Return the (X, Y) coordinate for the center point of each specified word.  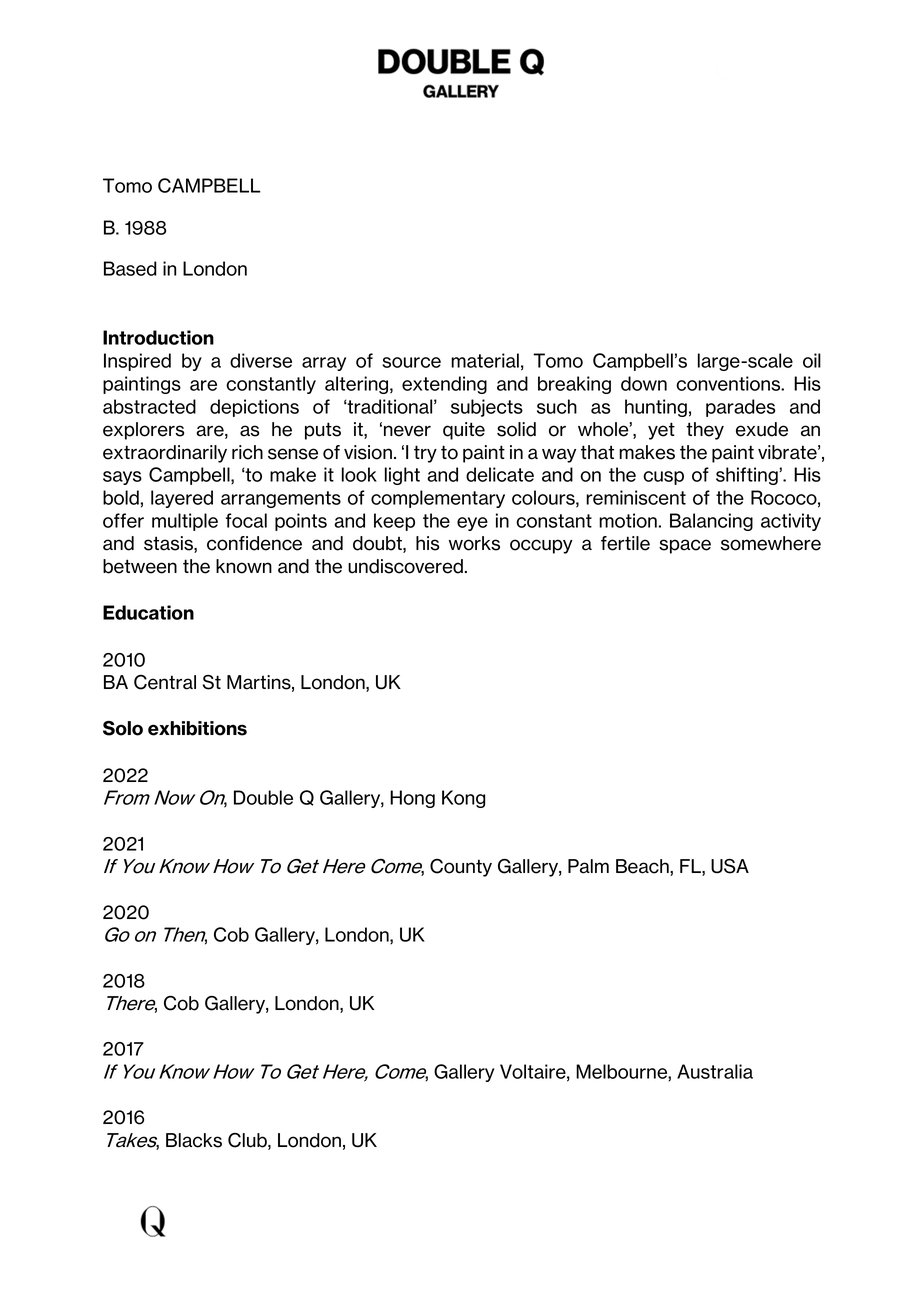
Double (263, 797)
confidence (254, 543)
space (685, 546)
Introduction (158, 337)
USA (730, 866)
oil (812, 360)
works (474, 543)
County (461, 868)
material (485, 360)
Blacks (194, 1140)
